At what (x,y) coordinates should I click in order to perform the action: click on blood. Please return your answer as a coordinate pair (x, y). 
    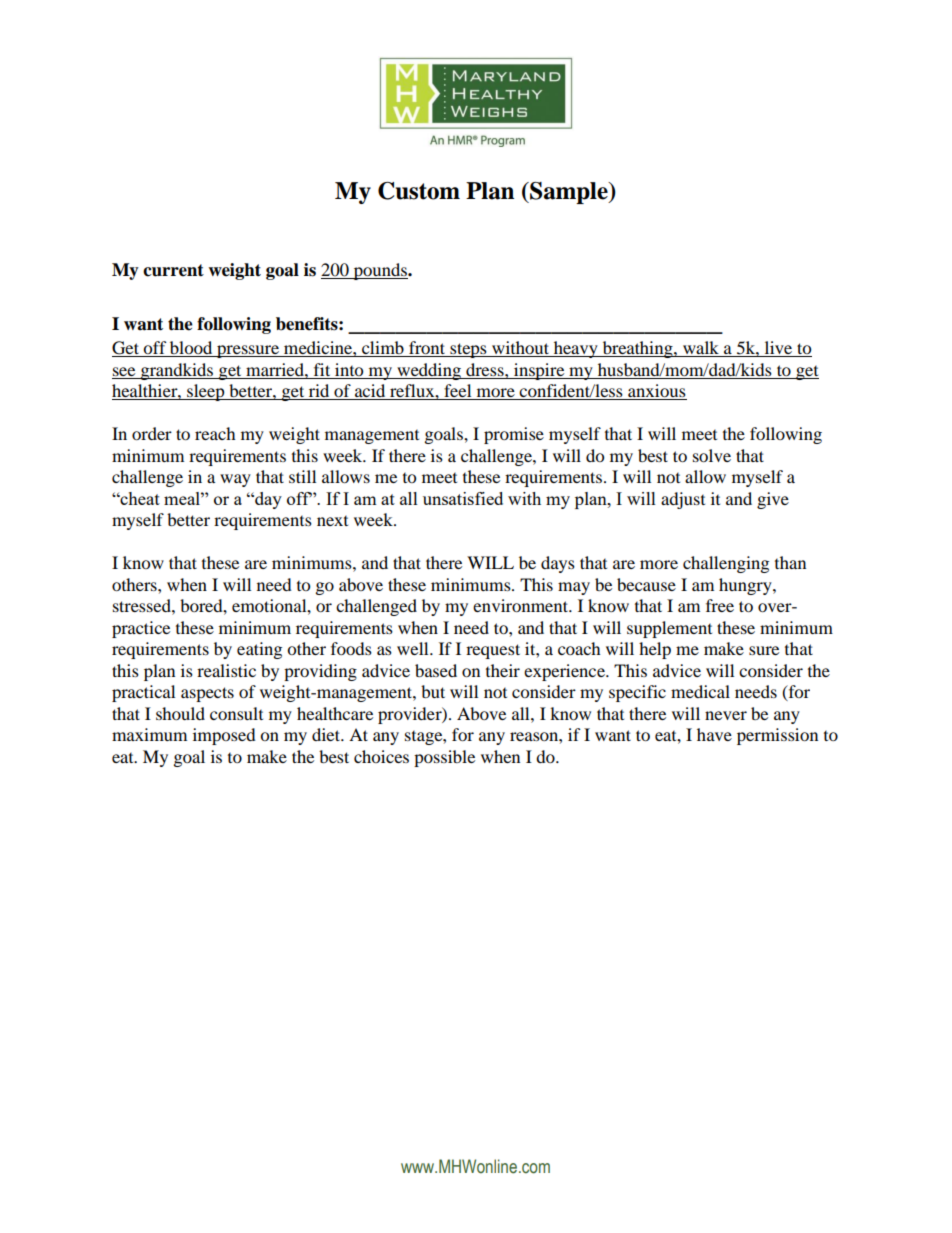
    Looking at the image, I should click on (191, 349).
